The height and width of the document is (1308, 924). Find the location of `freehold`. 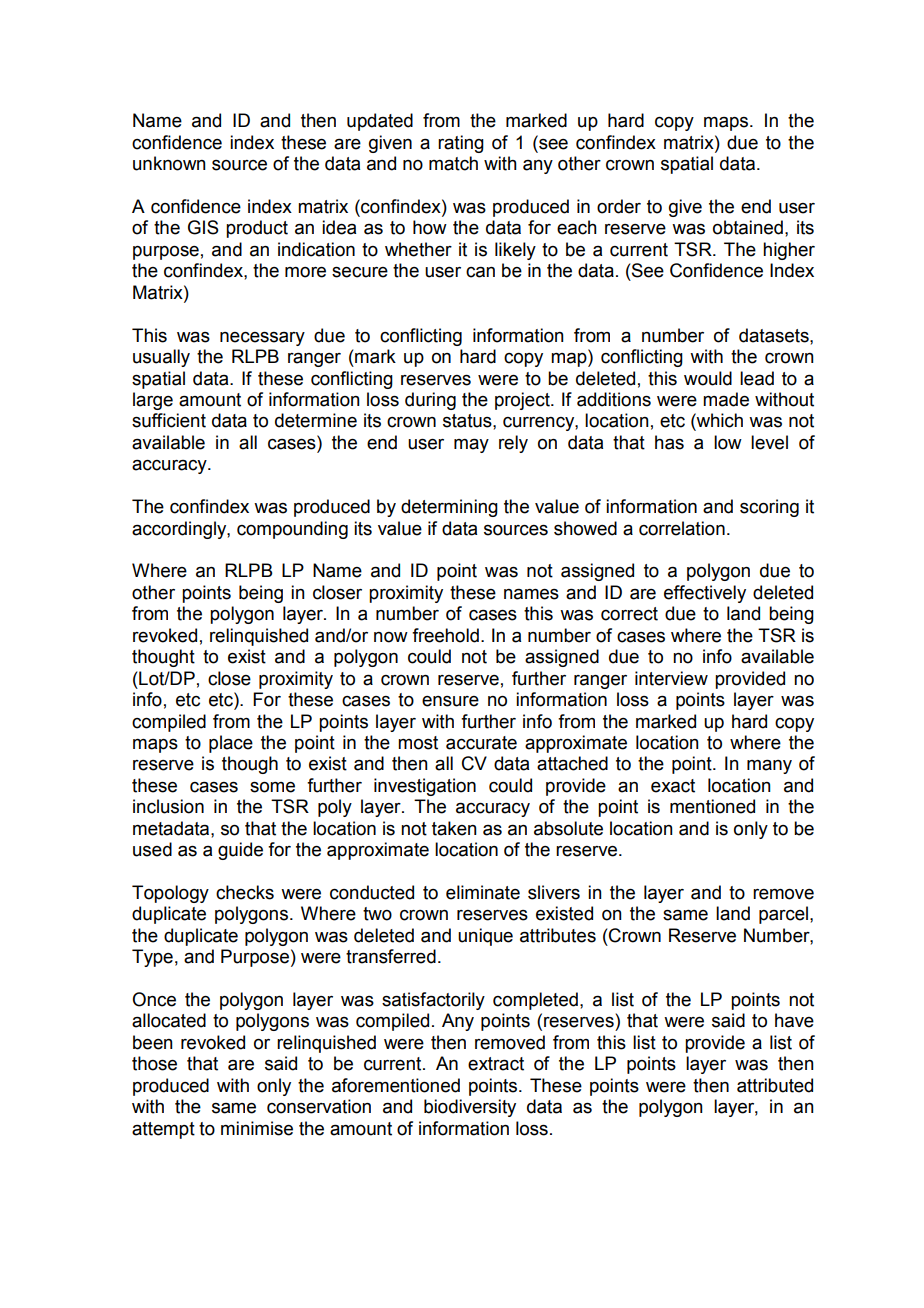

freehold is located at coordinates (445, 635).
